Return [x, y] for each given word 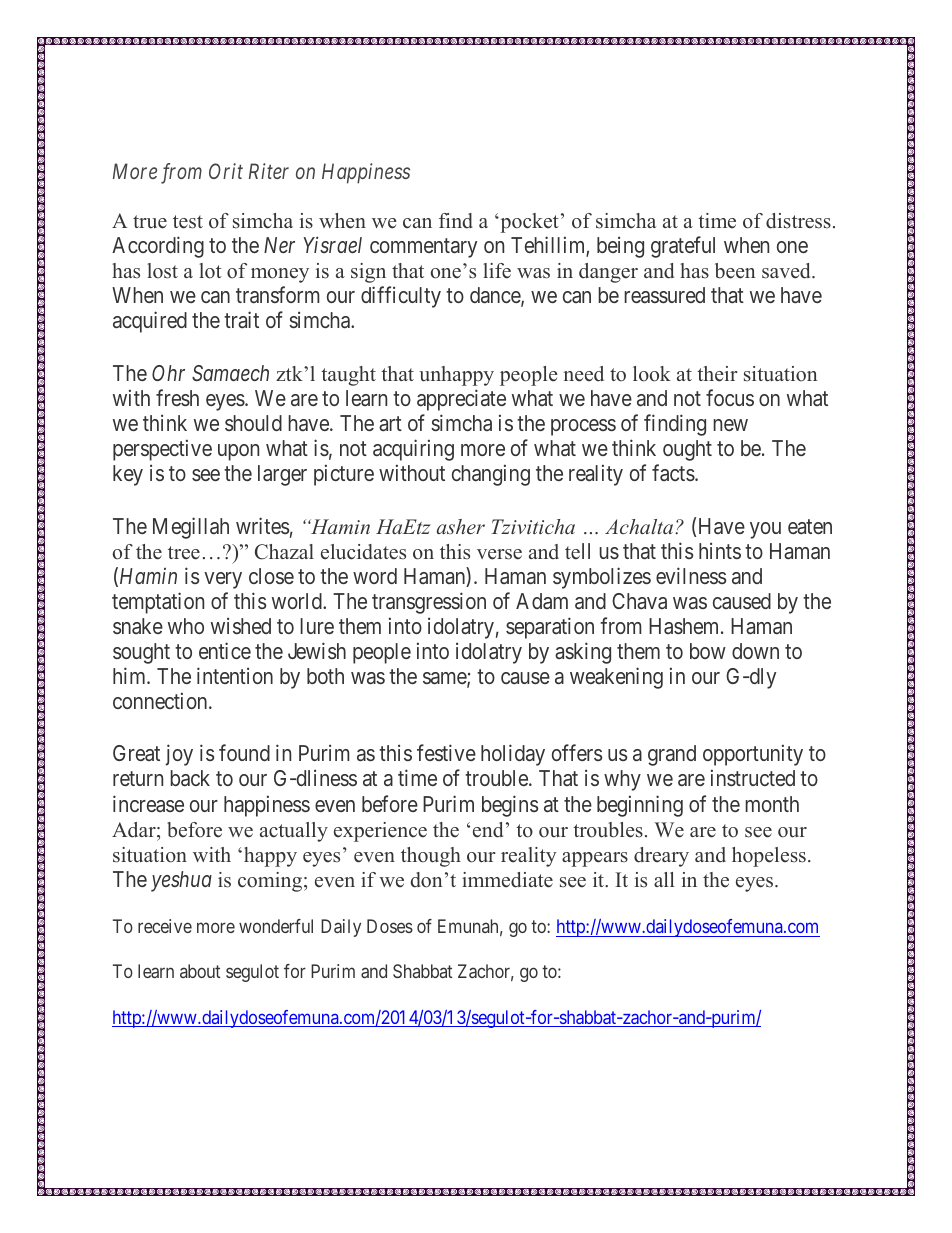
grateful [683, 247]
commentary [423, 248]
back [190, 778]
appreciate [461, 400]
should [253, 423]
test [188, 222]
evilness [691, 575]
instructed [753, 778]
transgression [429, 603]
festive [446, 753]
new [730, 425]
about [200, 971]
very [223, 580]
